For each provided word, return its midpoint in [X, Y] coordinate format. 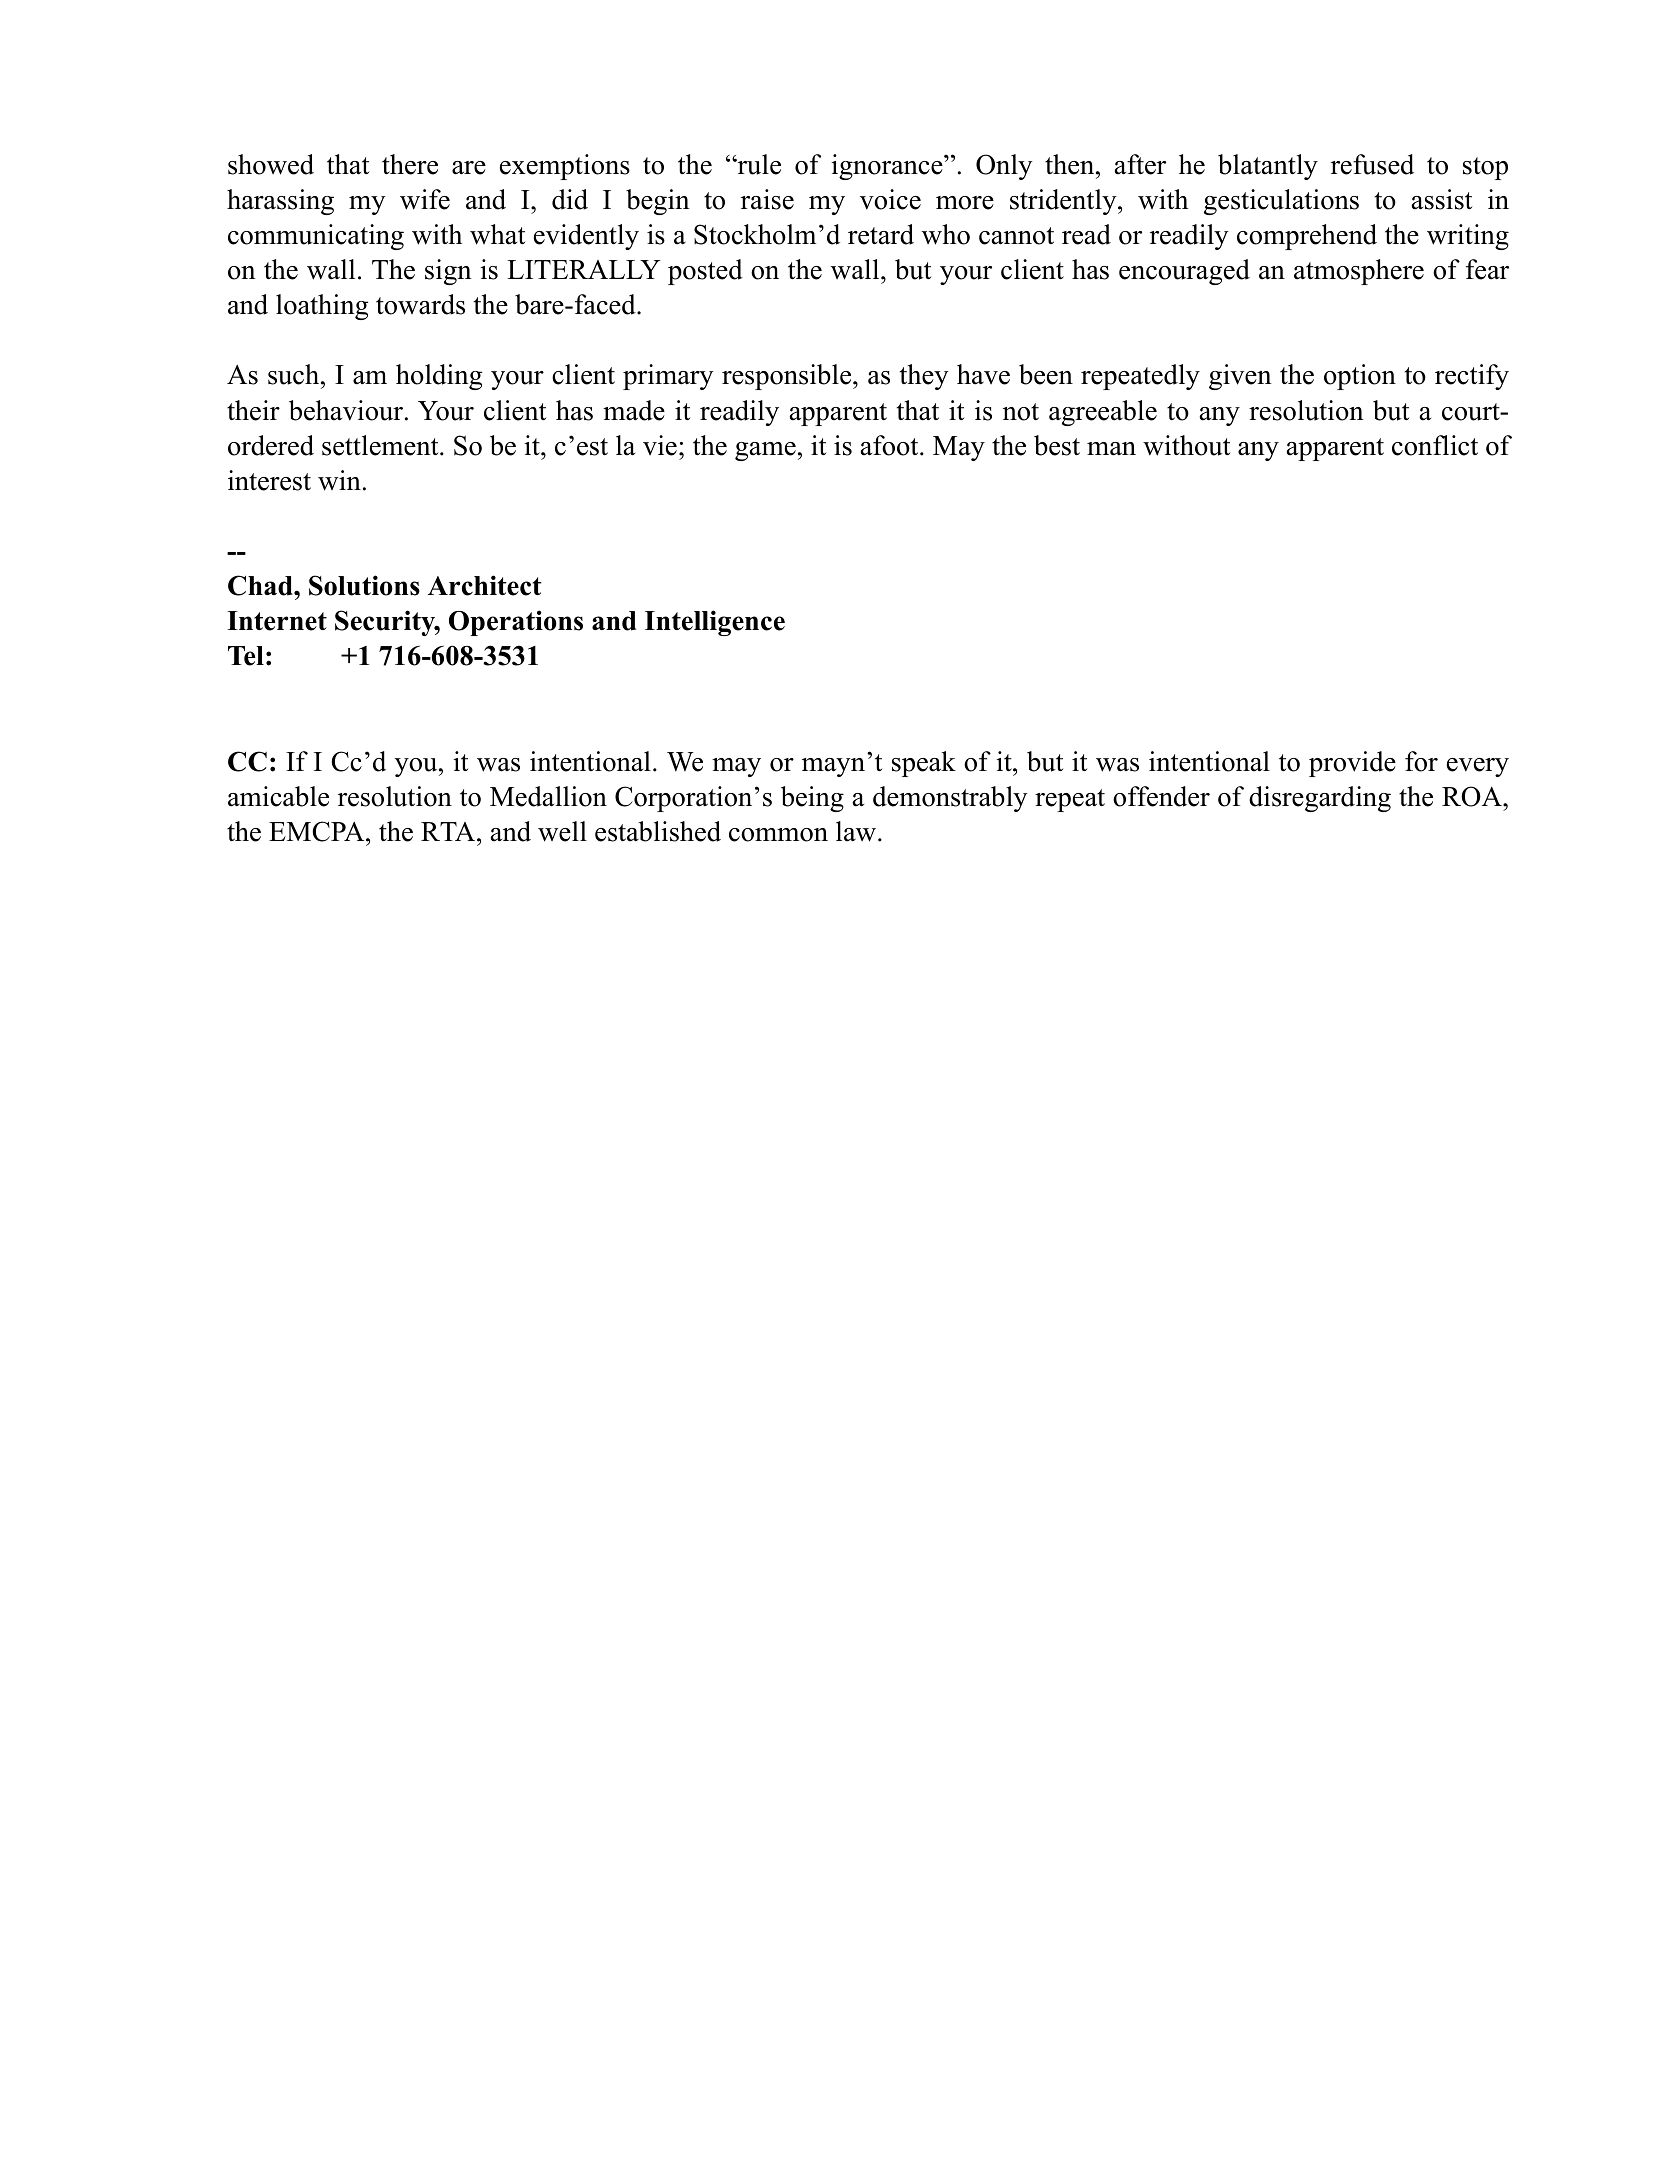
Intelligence [715, 623]
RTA [449, 831]
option [1360, 377]
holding [439, 377]
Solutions [364, 585]
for [1421, 761]
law [857, 831]
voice [890, 199]
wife [425, 199]
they [924, 377]
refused [1372, 164]
